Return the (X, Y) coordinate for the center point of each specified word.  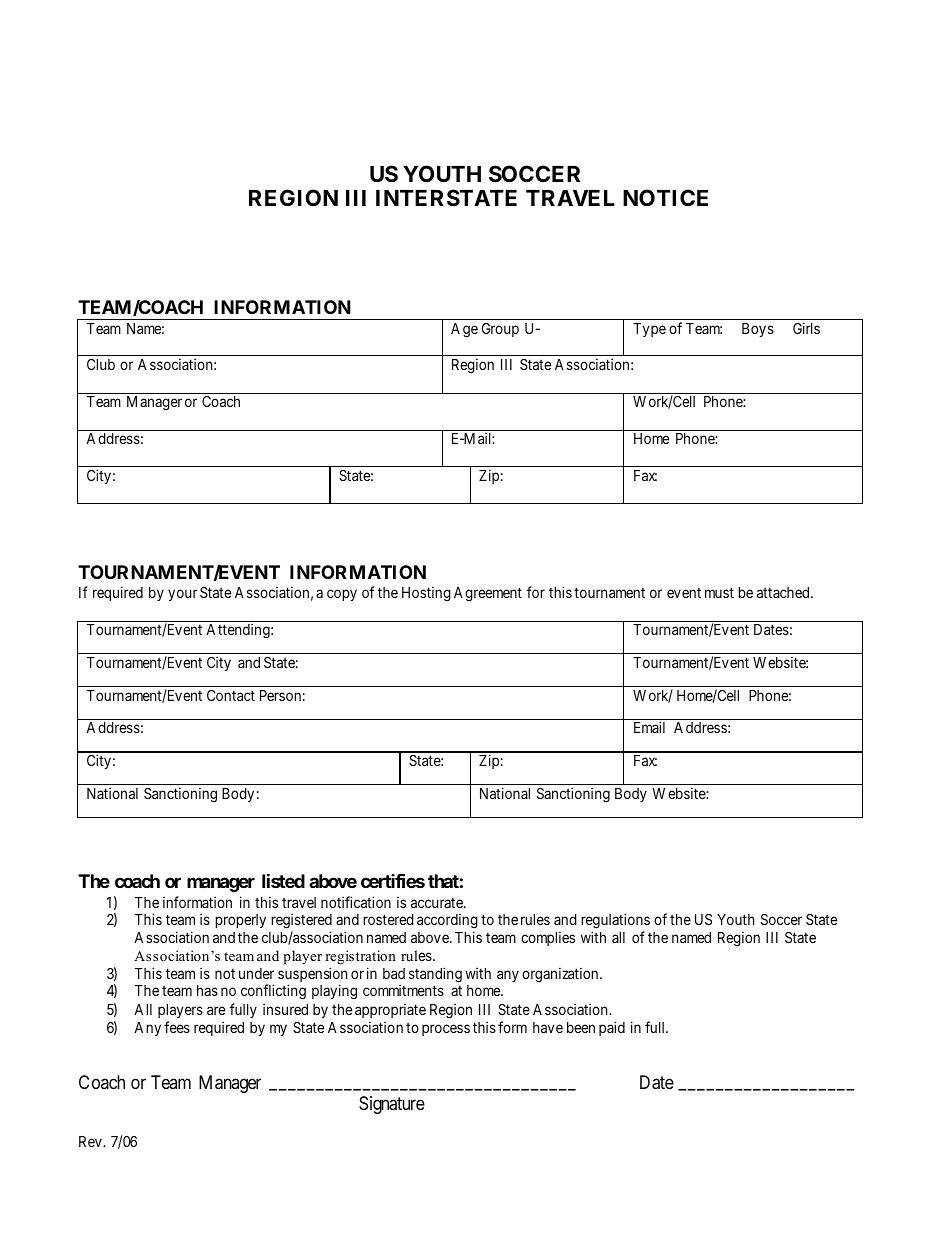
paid (612, 1028)
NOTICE (665, 197)
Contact (231, 695)
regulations (615, 921)
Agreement (488, 594)
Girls (806, 328)
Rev (91, 1141)
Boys (758, 330)
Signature (392, 1105)
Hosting (426, 594)
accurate (438, 902)
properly (240, 921)
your (183, 595)
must (719, 592)
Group (500, 330)
